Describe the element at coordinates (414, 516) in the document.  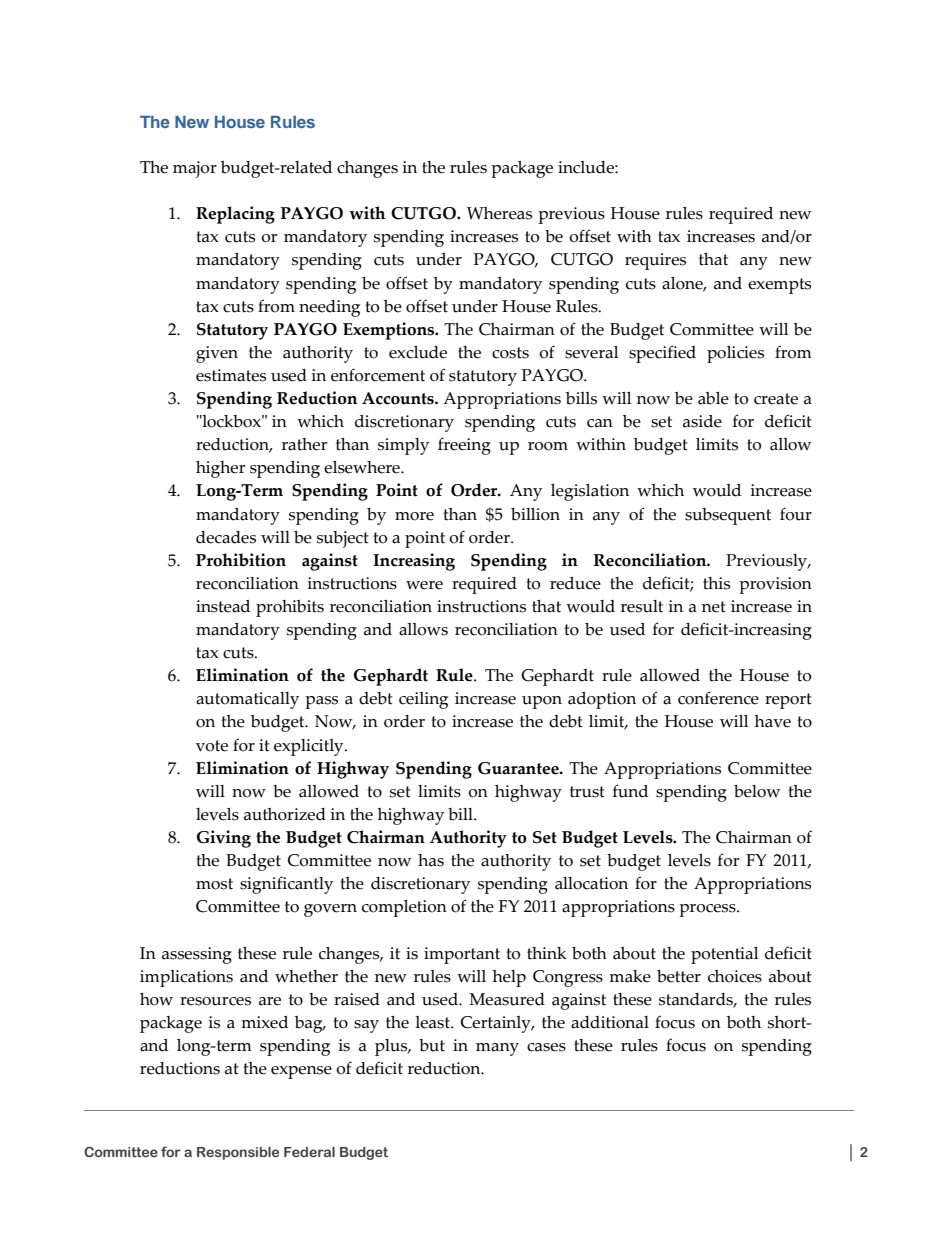
I see `more` at that location.
